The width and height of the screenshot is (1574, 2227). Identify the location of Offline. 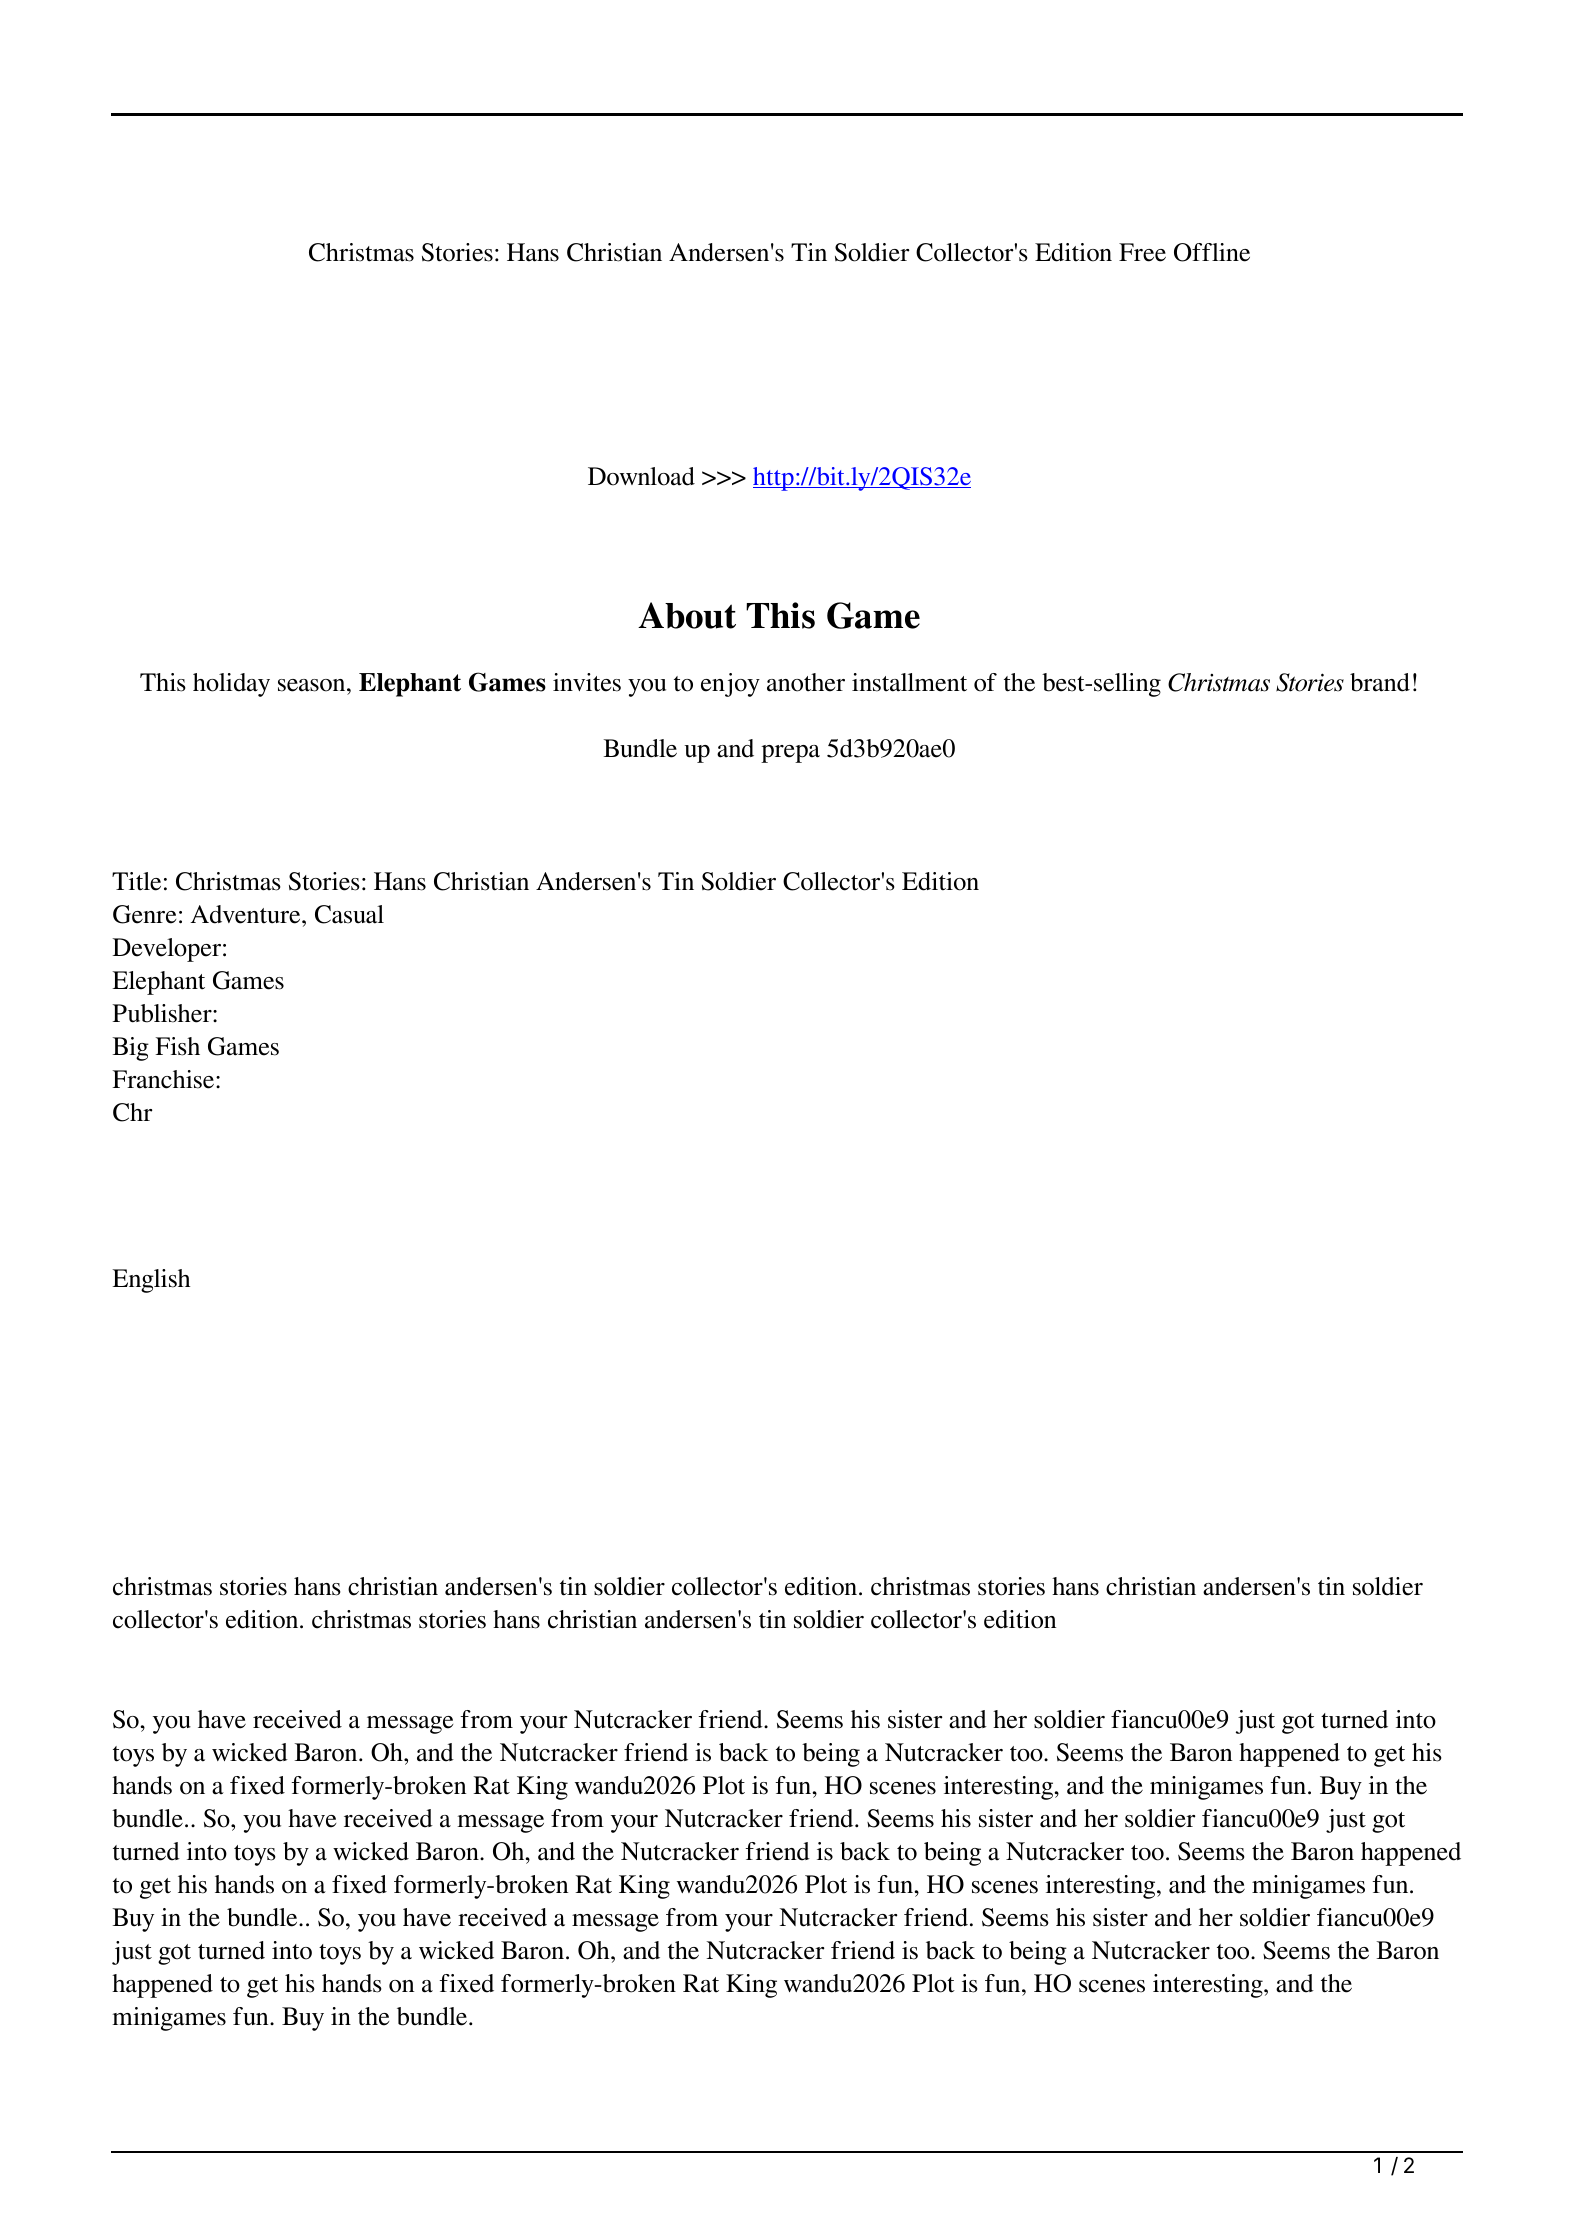
(1212, 252).
